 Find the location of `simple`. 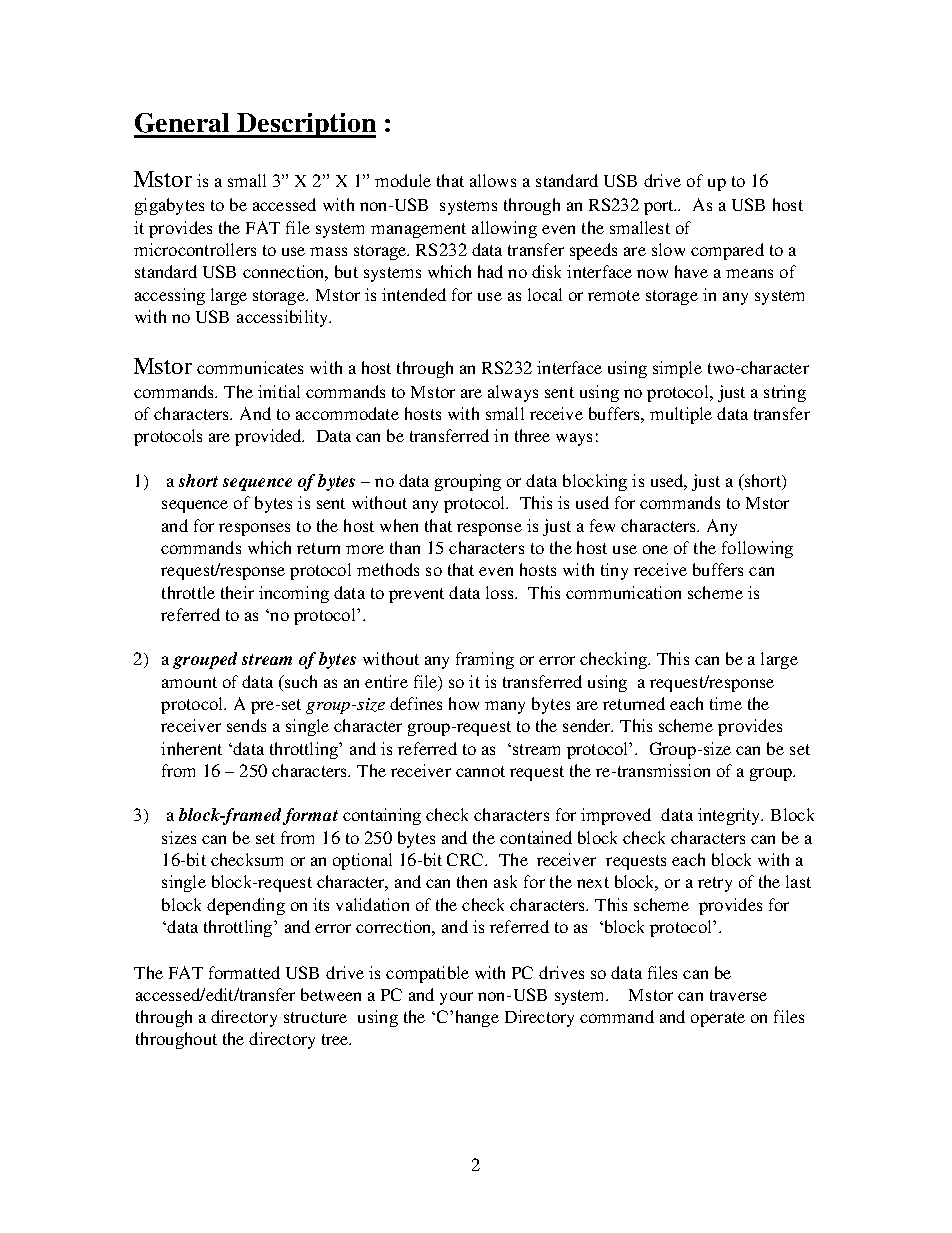

simple is located at coordinates (677, 369).
